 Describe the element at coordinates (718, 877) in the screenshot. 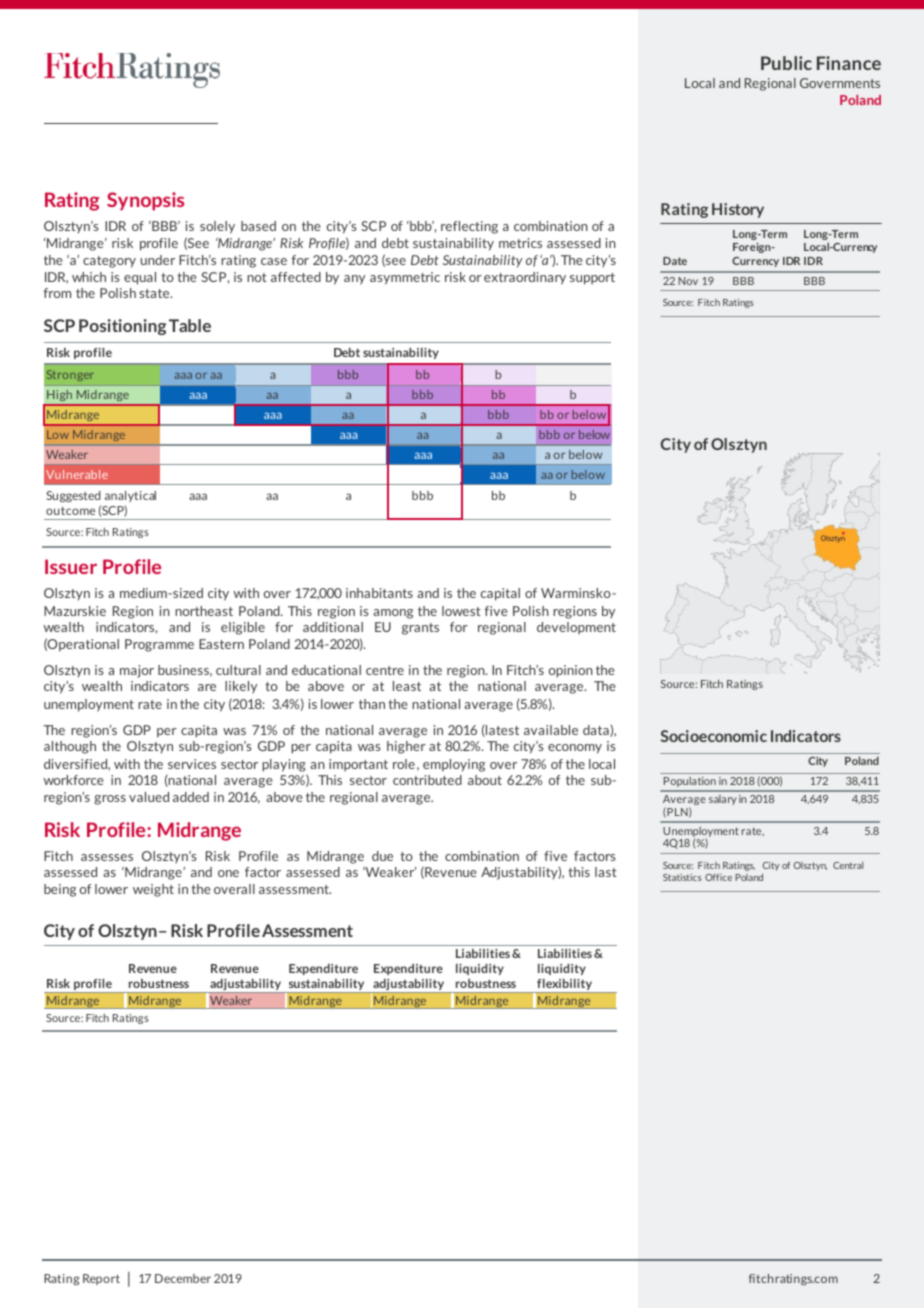

I see `Office` at that location.
